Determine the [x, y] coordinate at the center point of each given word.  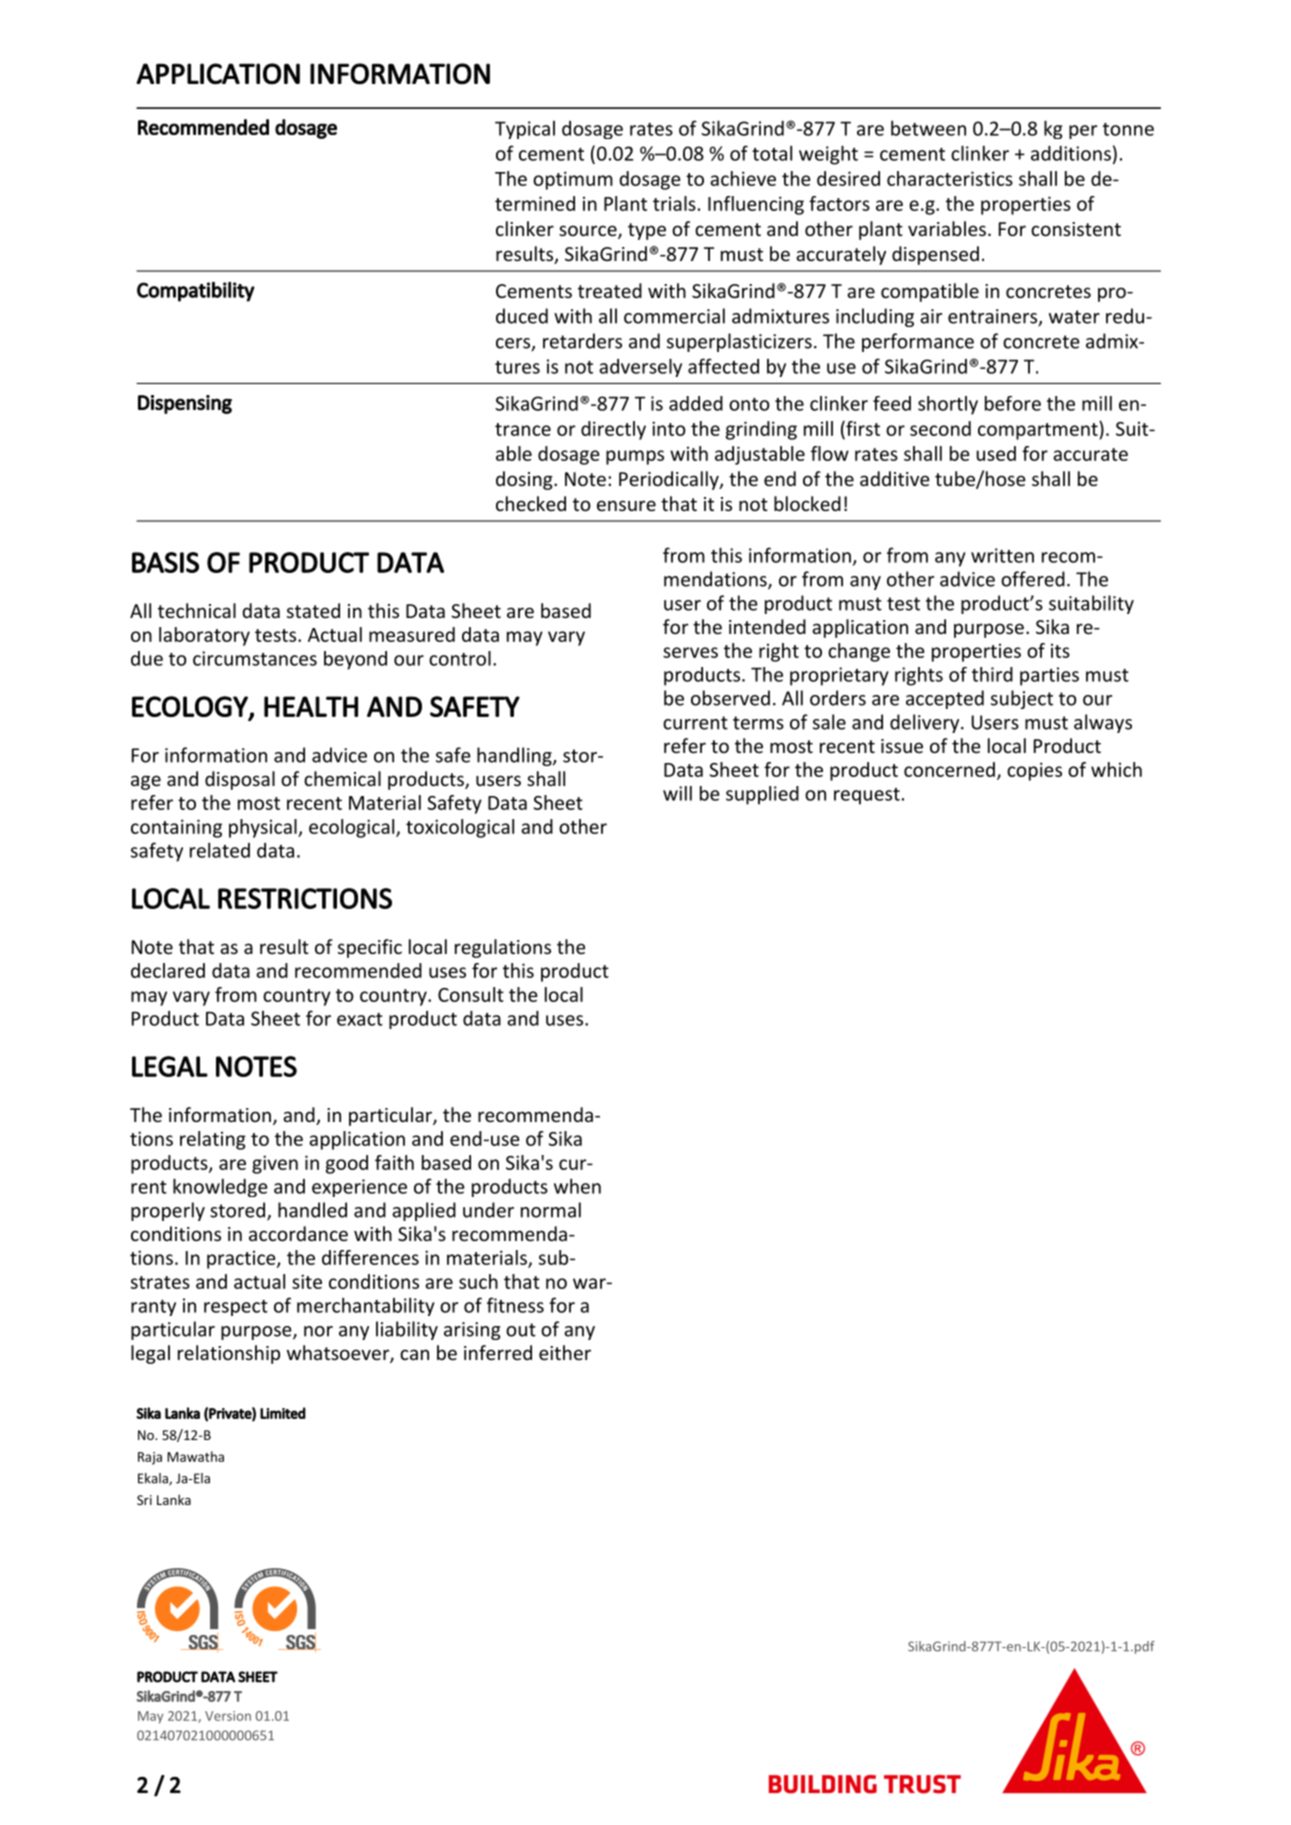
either [565, 1352]
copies [1034, 771]
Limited [283, 1413]
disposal [240, 780]
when [577, 1186]
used [996, 453]
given [275, 1164]
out [521, 1330]
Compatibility [196, 292]
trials [674, 203]
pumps [635, 457]
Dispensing [185, 404]
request [867, 796]
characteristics [950, 178]
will [677, 793]
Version [228, 1716]
